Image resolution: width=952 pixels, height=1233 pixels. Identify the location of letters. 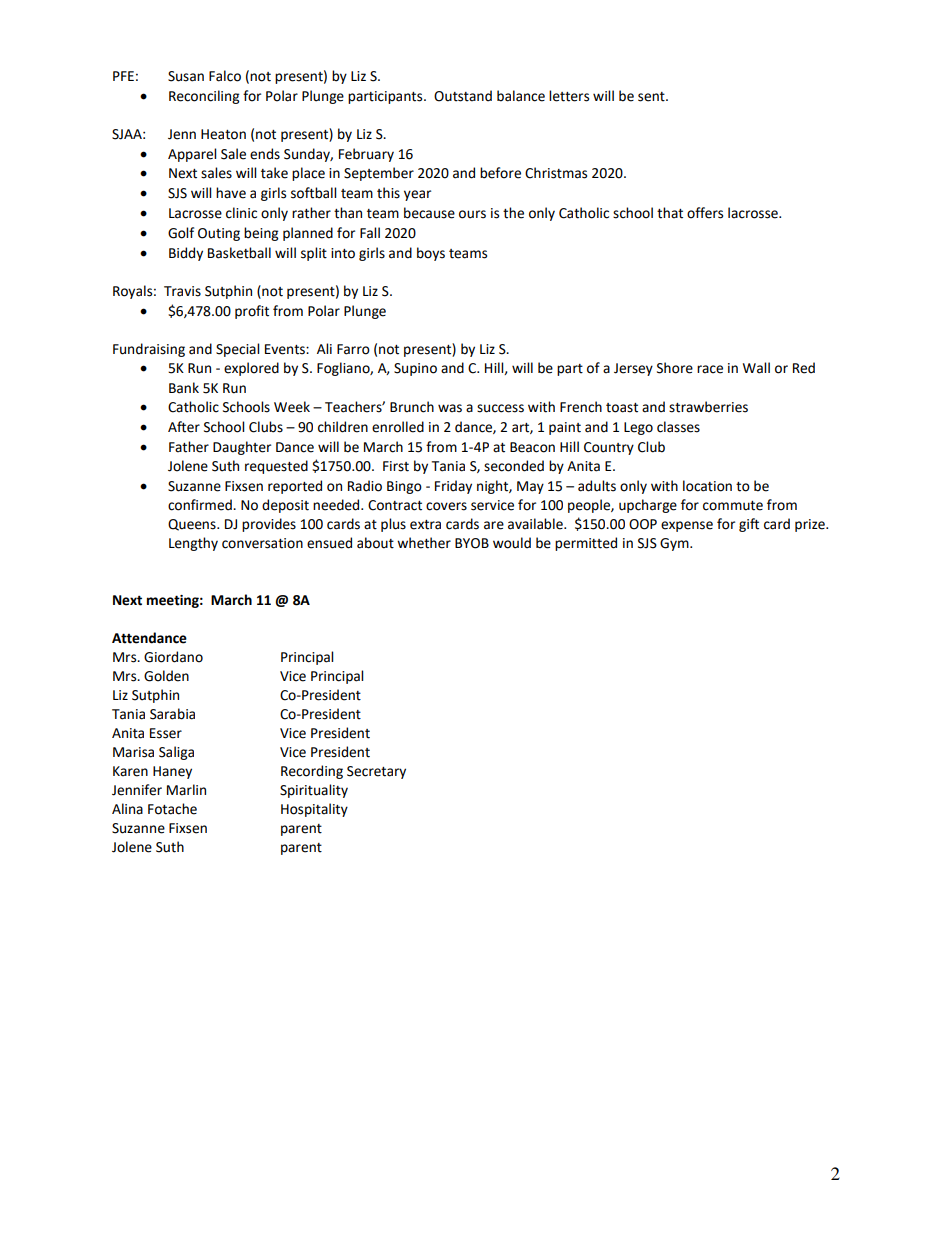
(569, 96).
